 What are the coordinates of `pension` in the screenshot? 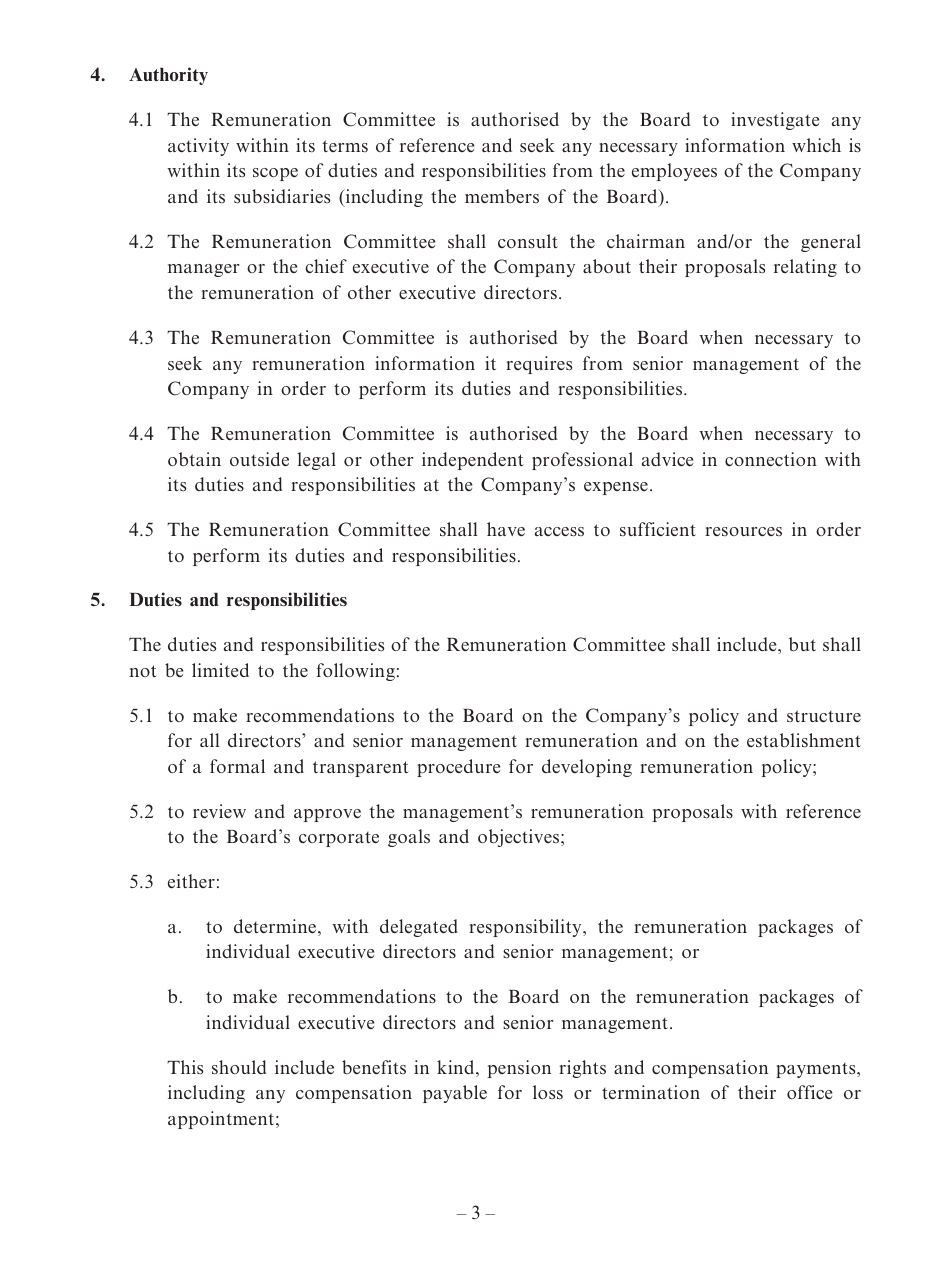 It's located at (519, 1069).
